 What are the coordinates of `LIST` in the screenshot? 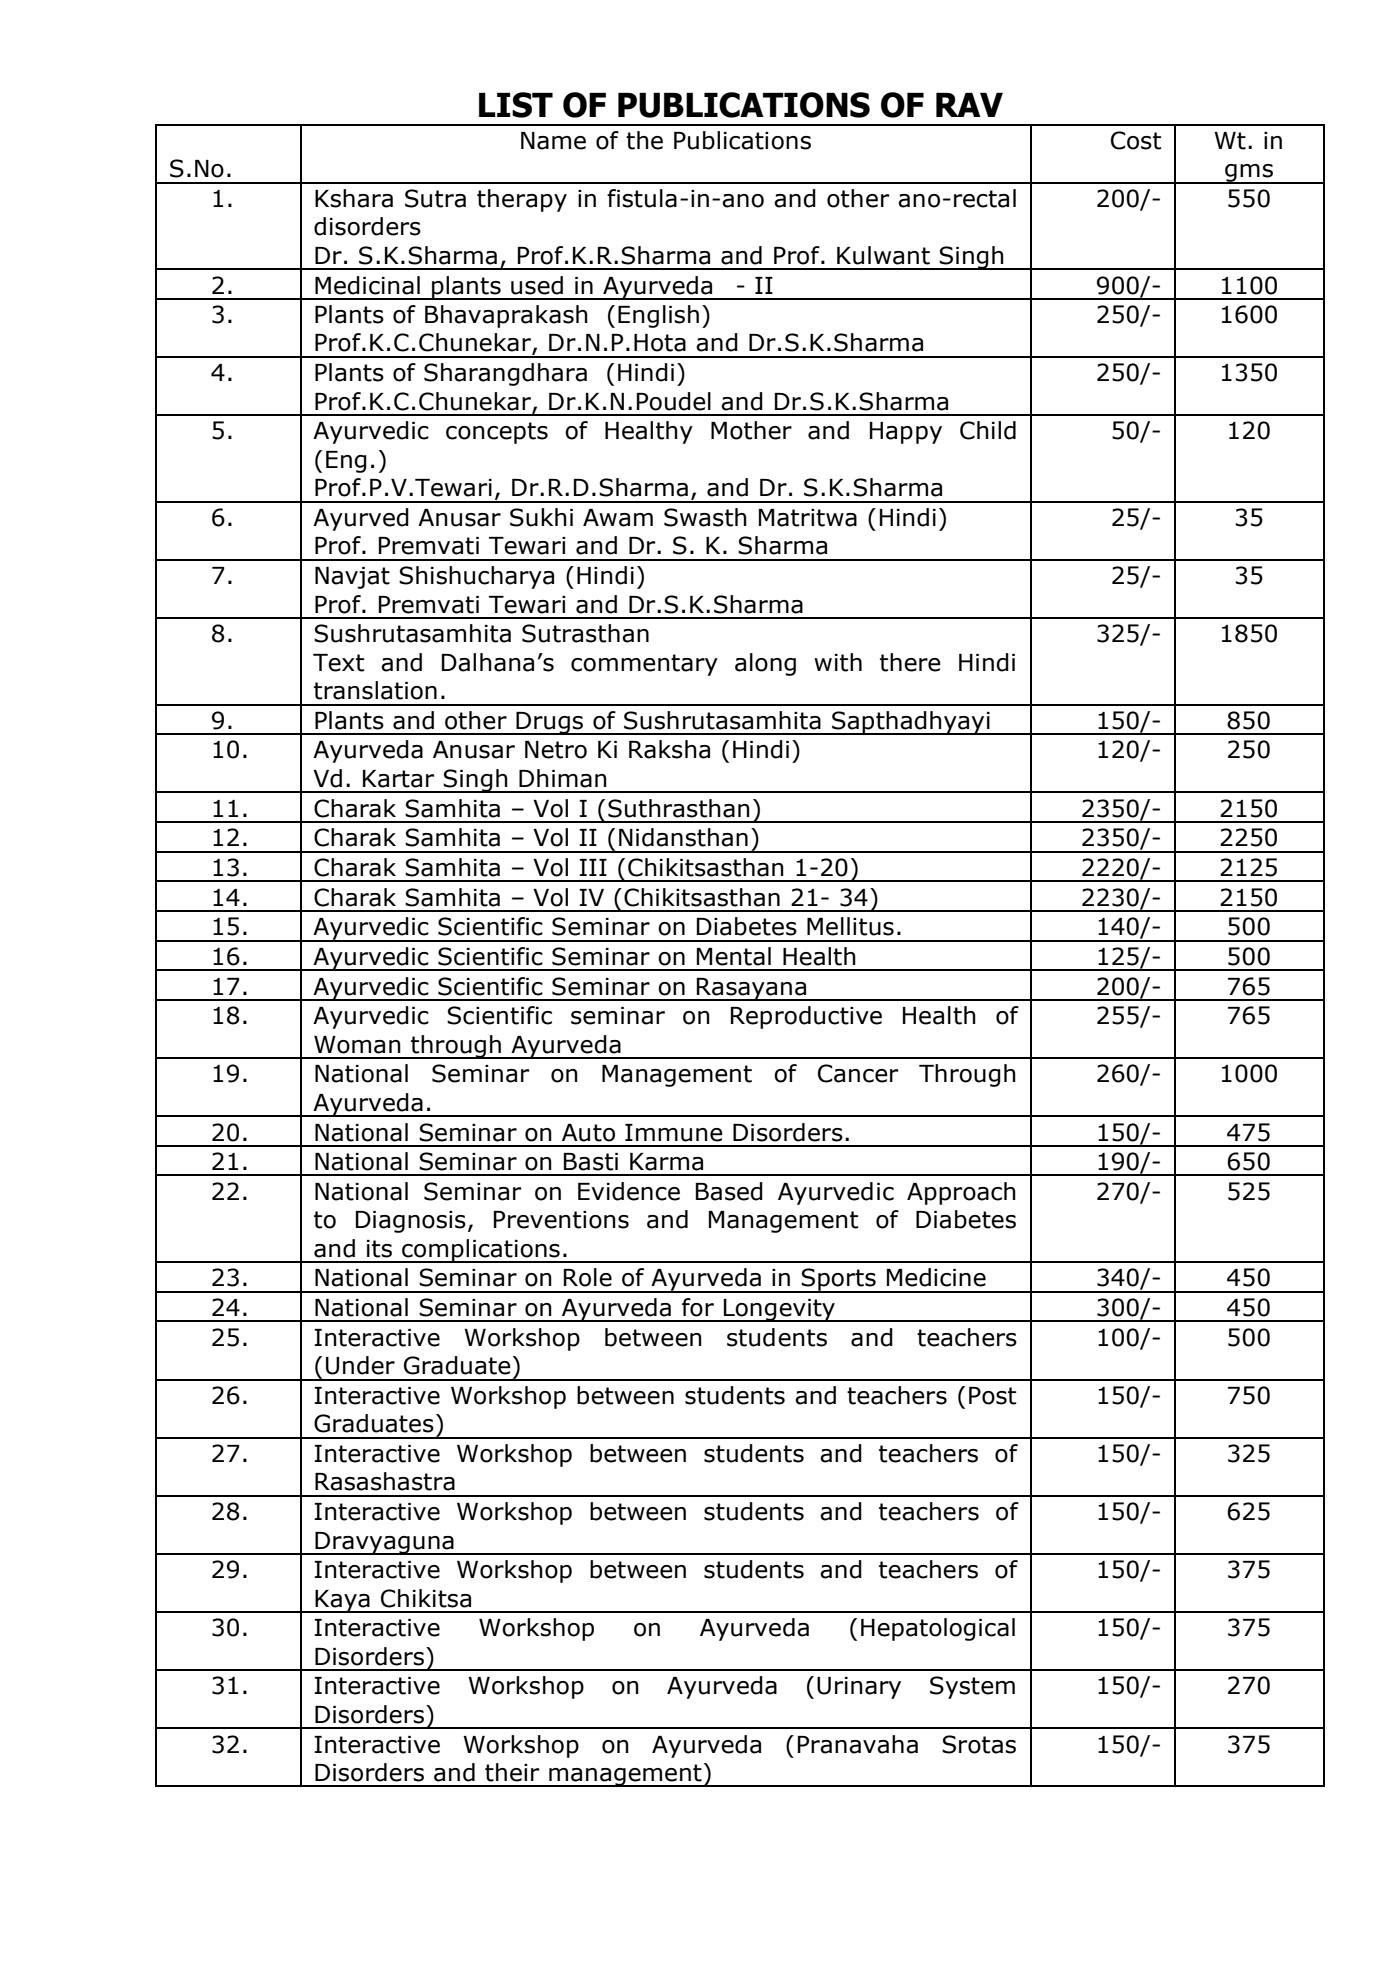 It's located at (516, 105).
